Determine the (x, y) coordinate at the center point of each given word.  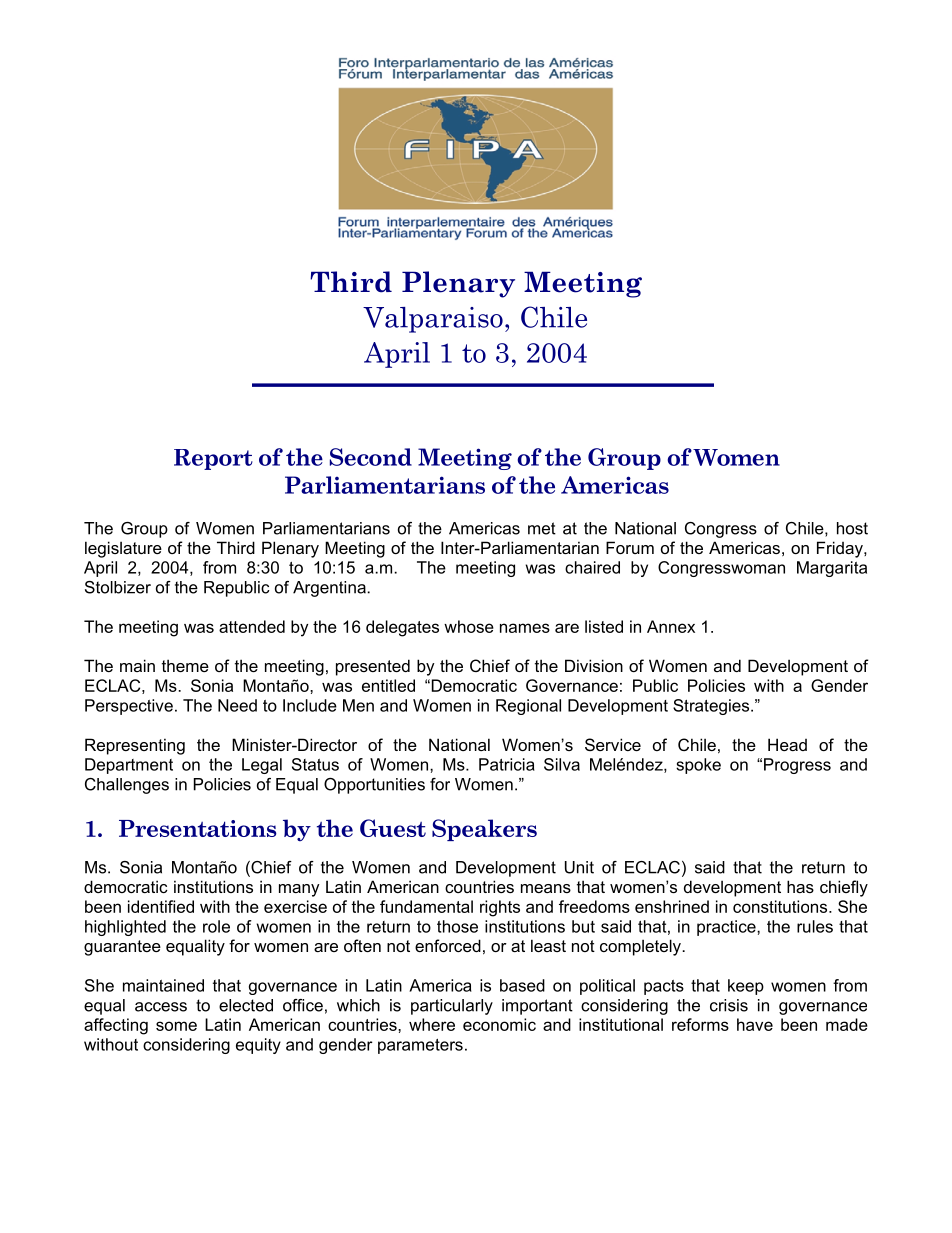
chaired (592, 567)
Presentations (198, 828)
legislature (123, 549)
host (852, 528)
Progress (797, 766)
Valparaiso (433, 320)
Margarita (832, 569)
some (176, 1026)
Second (371, 457)
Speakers (484, 830)
